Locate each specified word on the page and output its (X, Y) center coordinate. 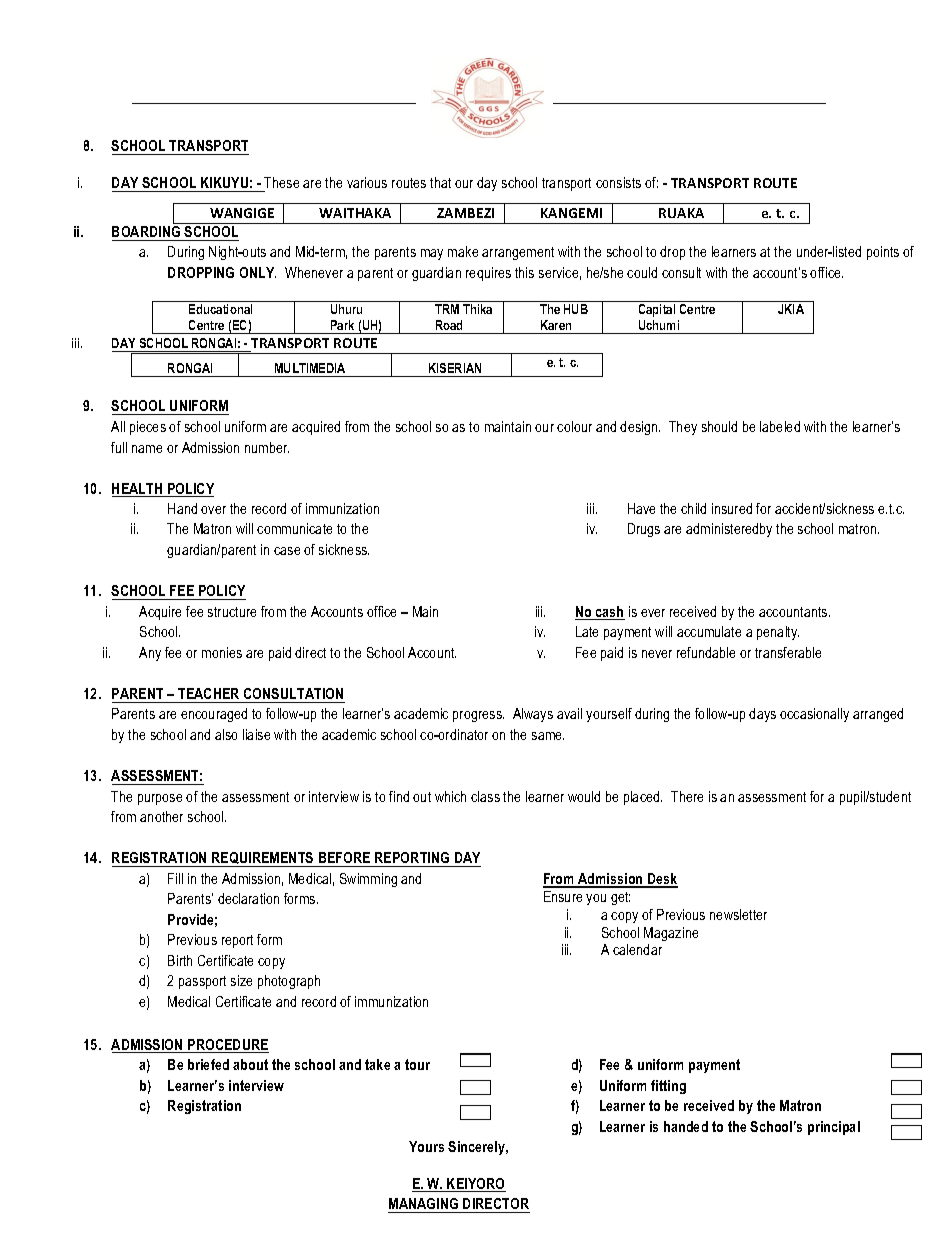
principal (834, 1128)
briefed (208, 1064)
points (883, 253)
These (281, 182)
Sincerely (478, 1148)
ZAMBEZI (465, 213)
